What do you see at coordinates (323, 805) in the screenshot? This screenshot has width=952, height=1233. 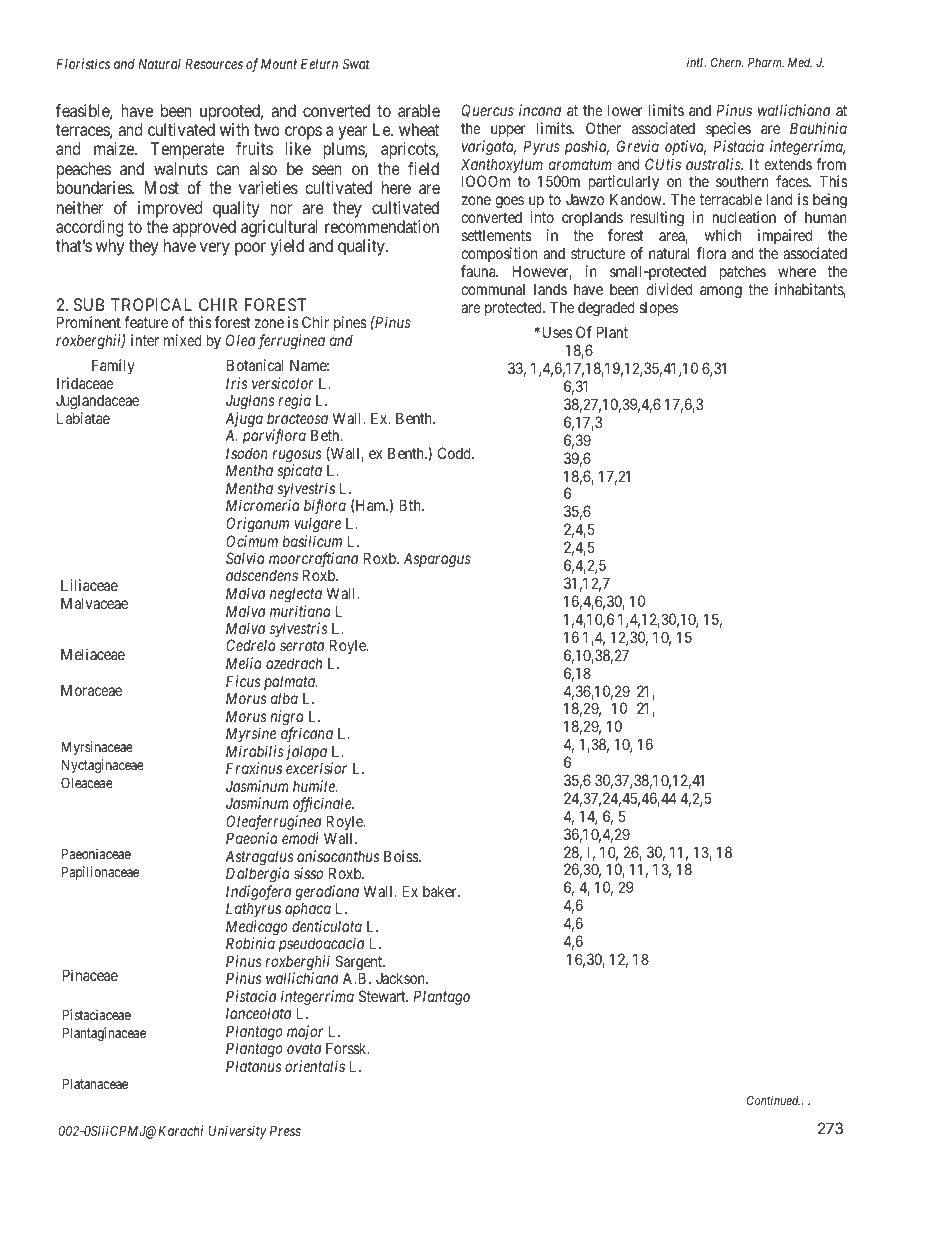 I see `officinale` at bounding box center [323, 805].
